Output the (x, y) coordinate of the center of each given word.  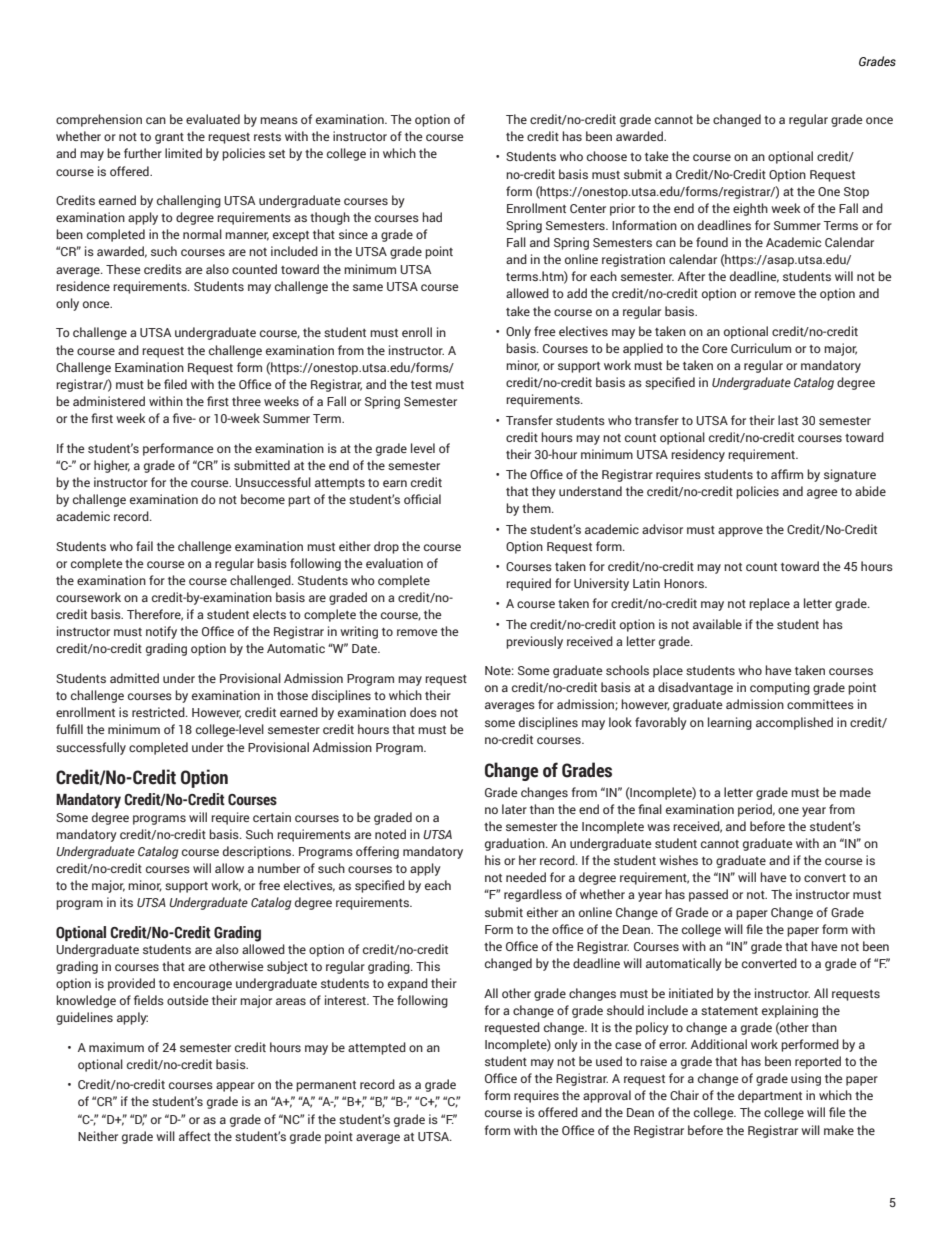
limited (183, 153)
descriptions (258, 852)
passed (708, 895)
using (806, 1079)
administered (109, 401)
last (788, 420)
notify (161, 632)
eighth (750, 209)
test (421, 385)
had (432, 217)
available (717, 624)
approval (607, 1096)
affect (195, 1136)
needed (526, 877)
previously (534, 642)
